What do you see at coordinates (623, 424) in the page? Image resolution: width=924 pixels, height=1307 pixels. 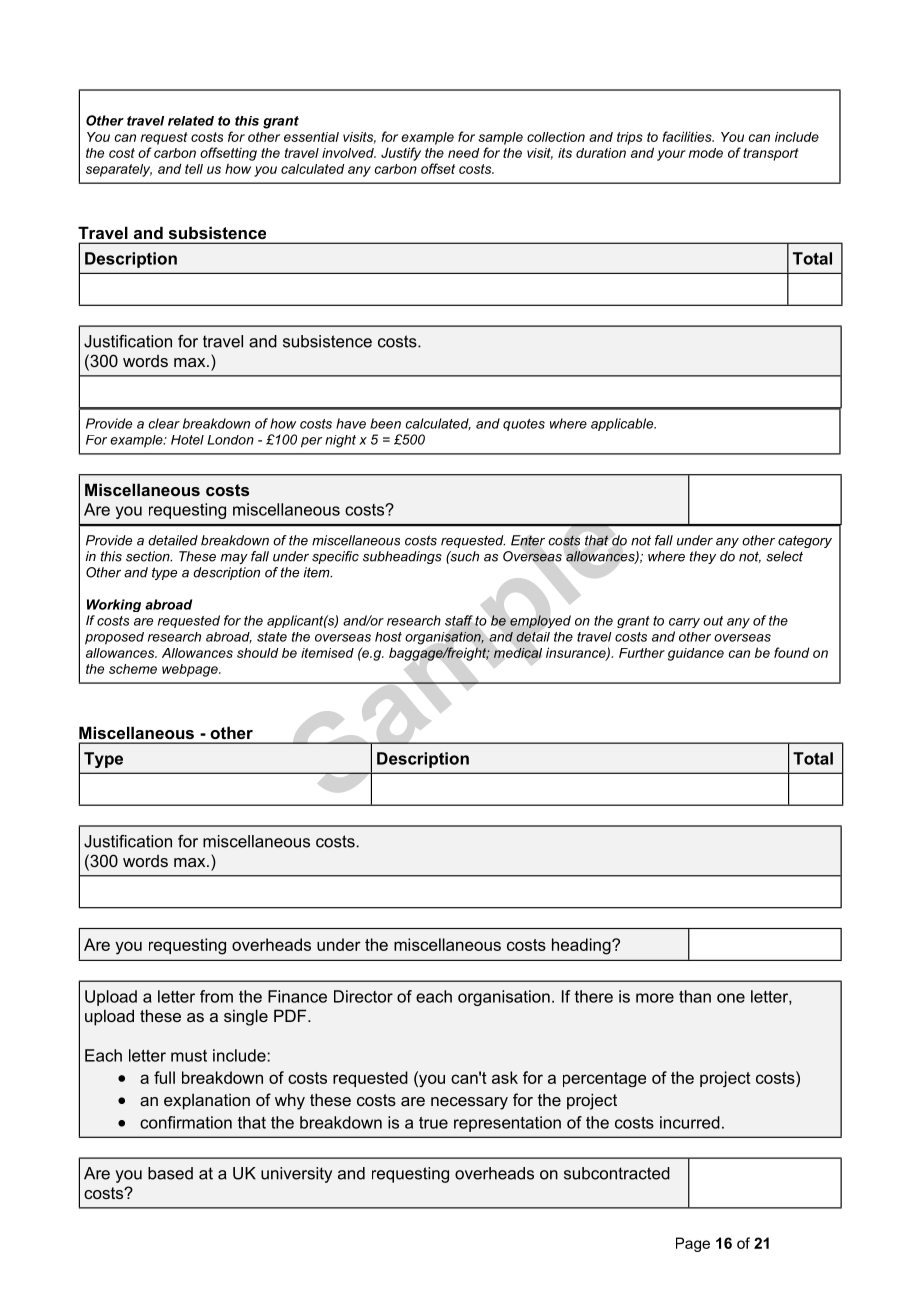 I see `applicable` at bounding box center [623, 424].
